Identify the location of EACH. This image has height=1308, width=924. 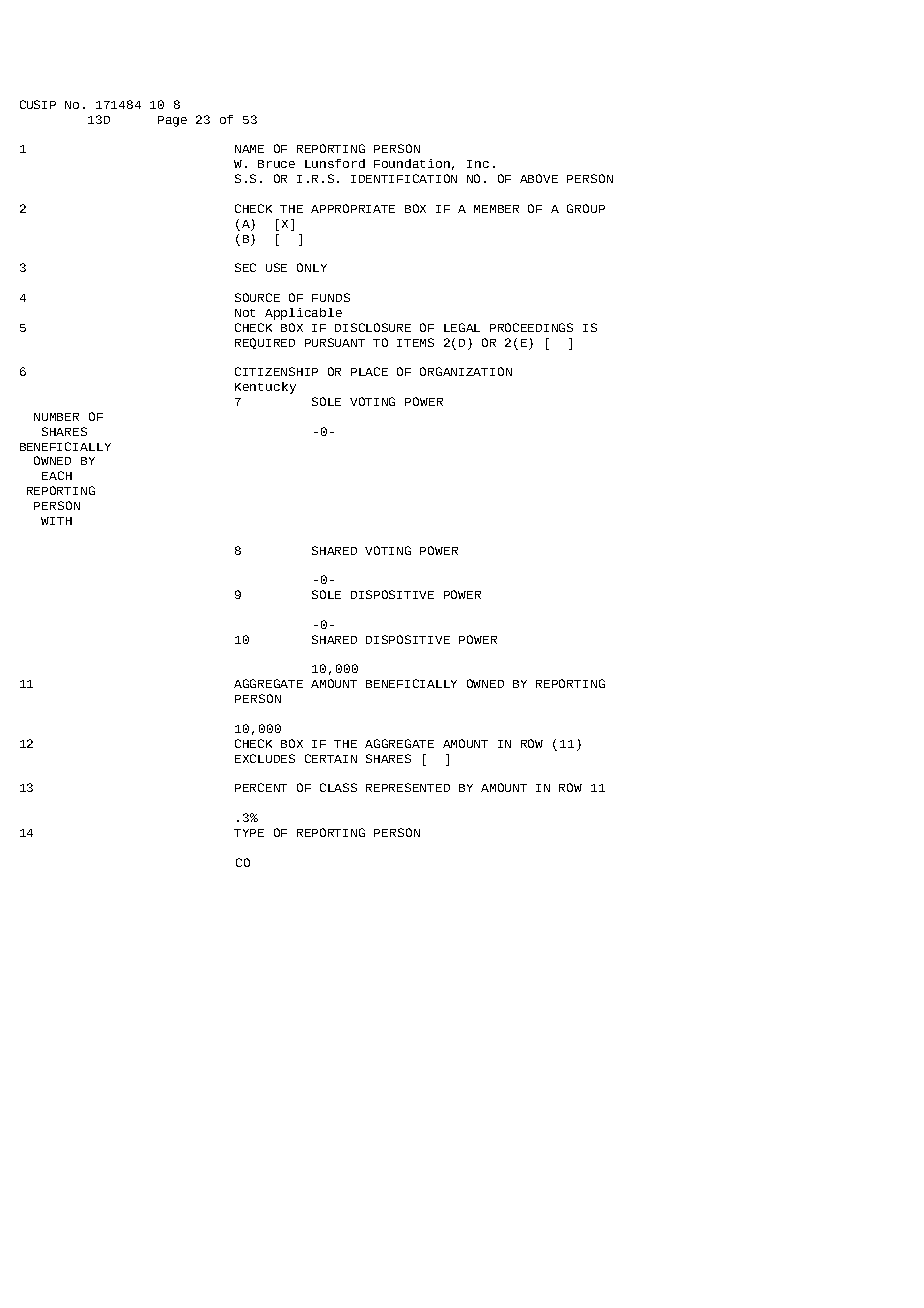
(57, 475).
